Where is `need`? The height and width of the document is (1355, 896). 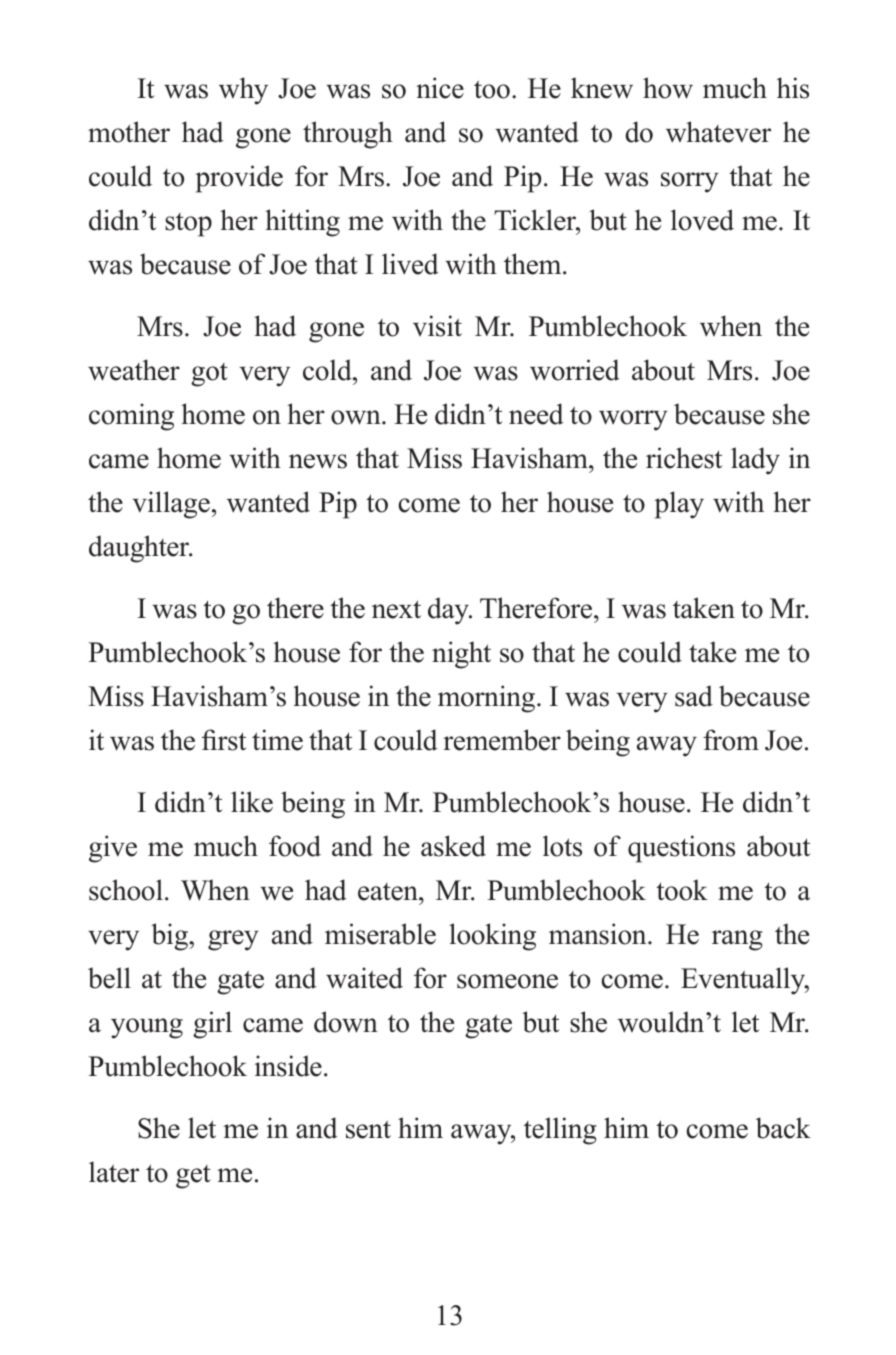
need is located at coordinates (536, 414).
